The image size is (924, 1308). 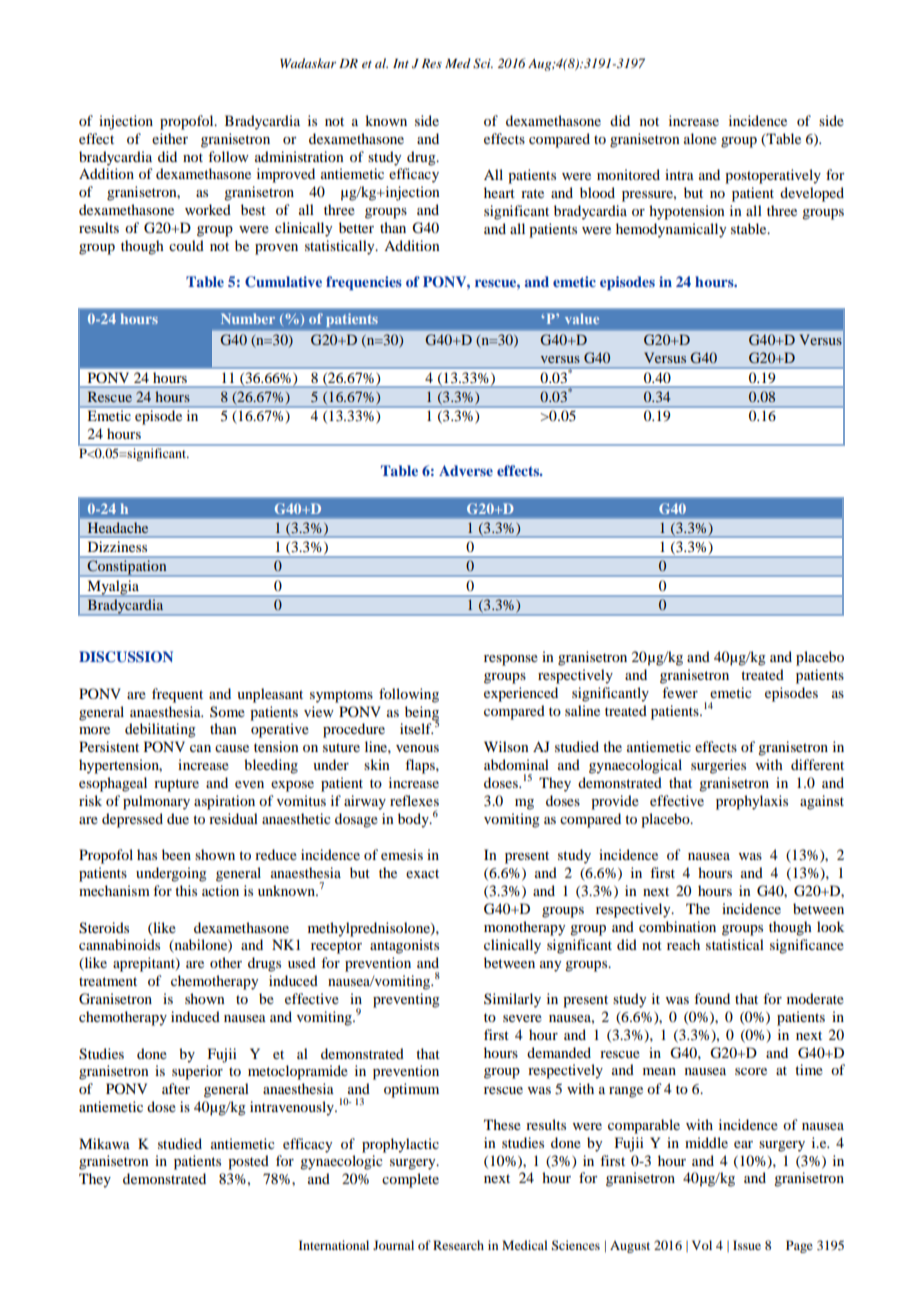 What do you see at coordinates (170, 138) in the page?
I see `either` at bounding box center [170, 138].
